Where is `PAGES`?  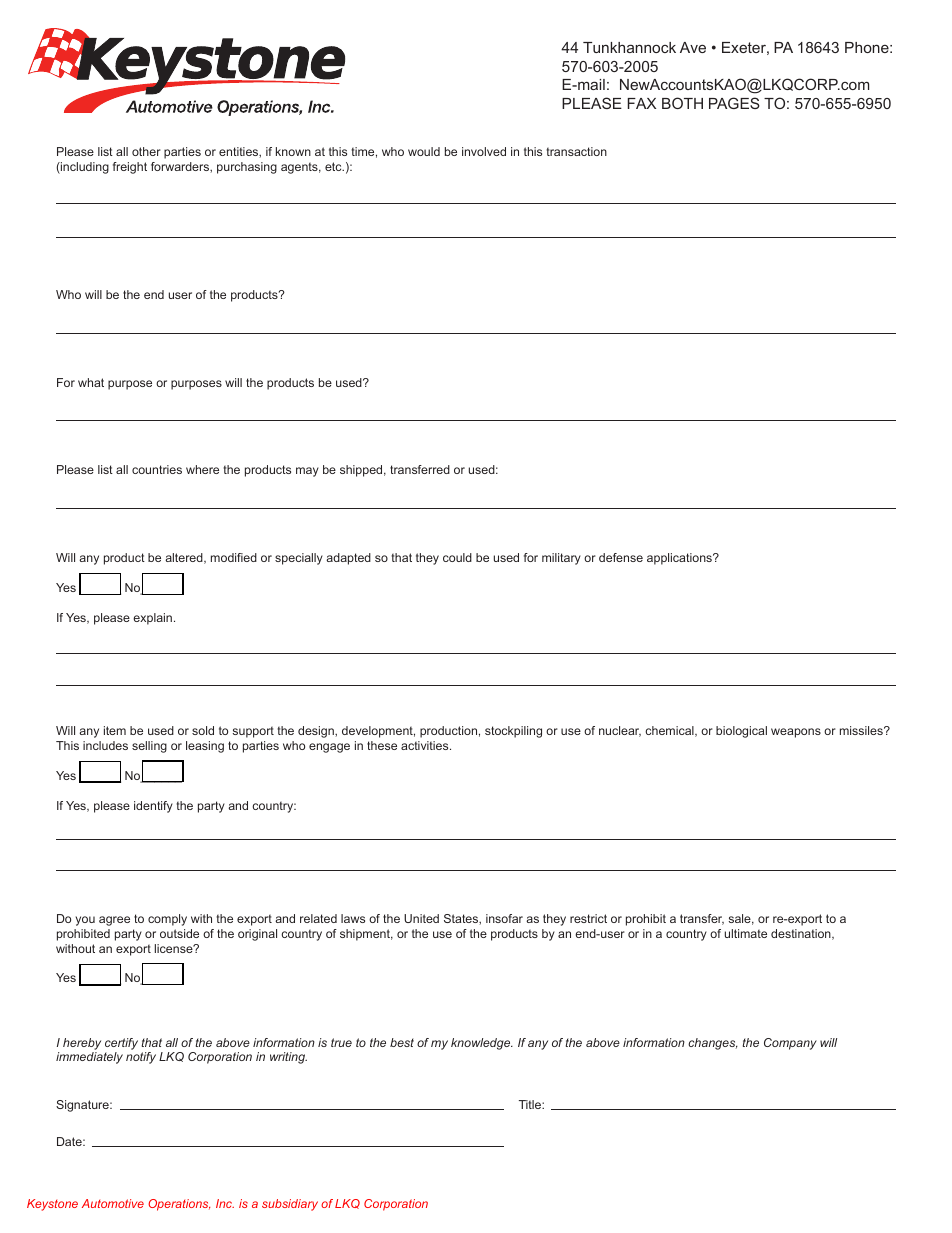
PAGES is located at coordinates (734, 103).
